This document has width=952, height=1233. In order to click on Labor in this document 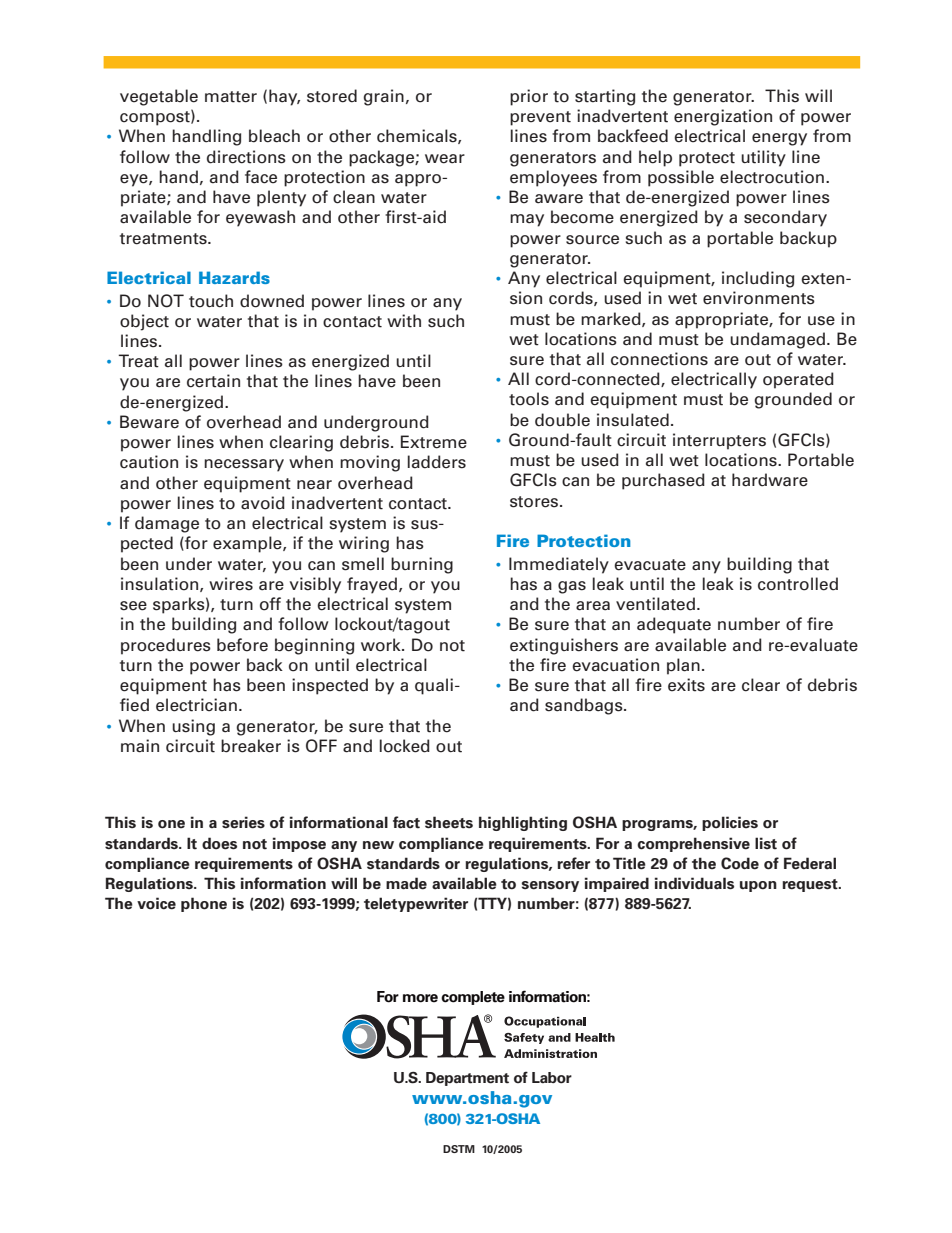, I will do `click(552, 1078)`.
